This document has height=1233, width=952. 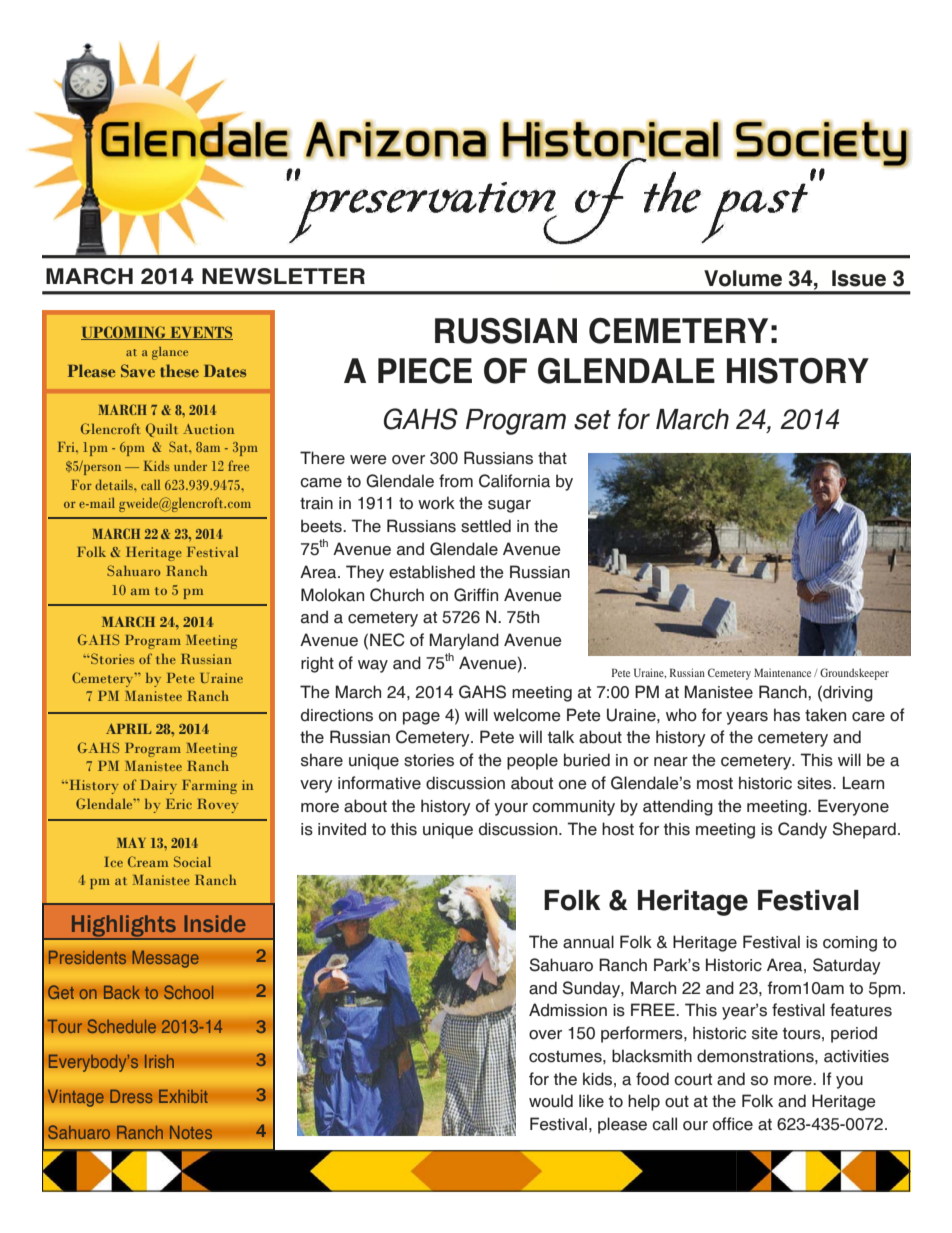 I want to click on details, so click(x=115, y=484).
